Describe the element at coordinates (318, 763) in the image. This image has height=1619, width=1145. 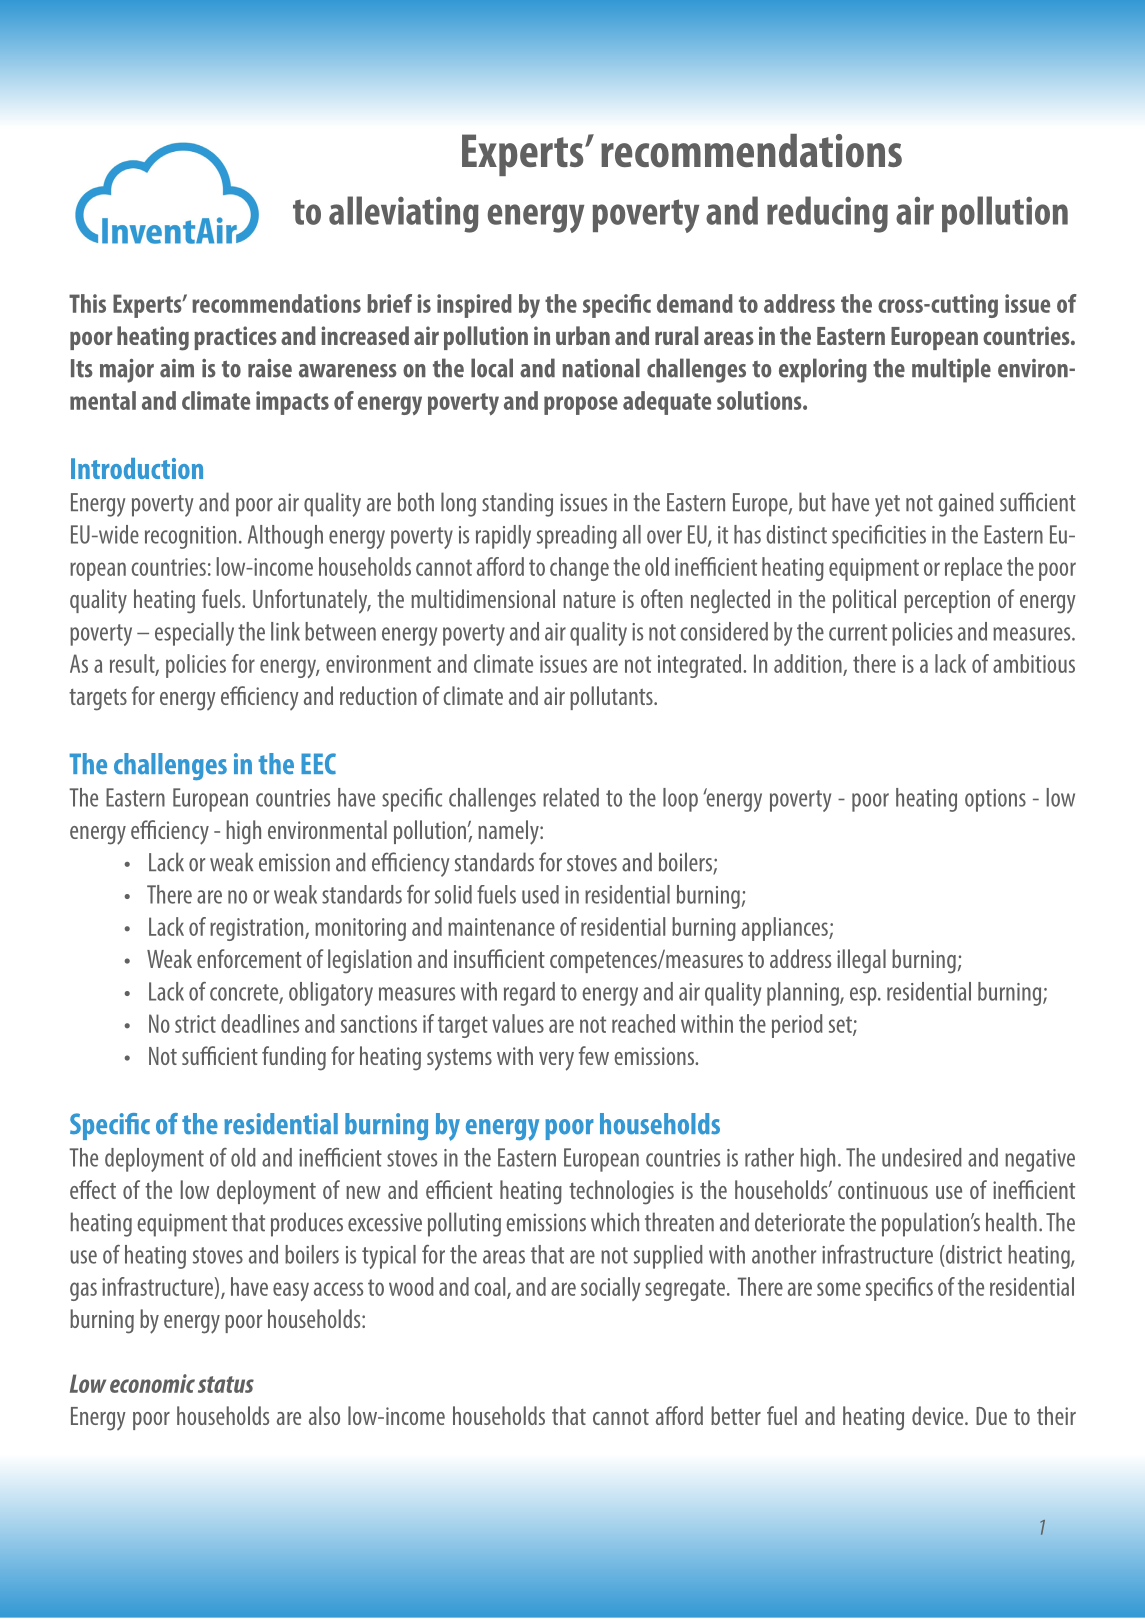
I see `EEC` at that location.
